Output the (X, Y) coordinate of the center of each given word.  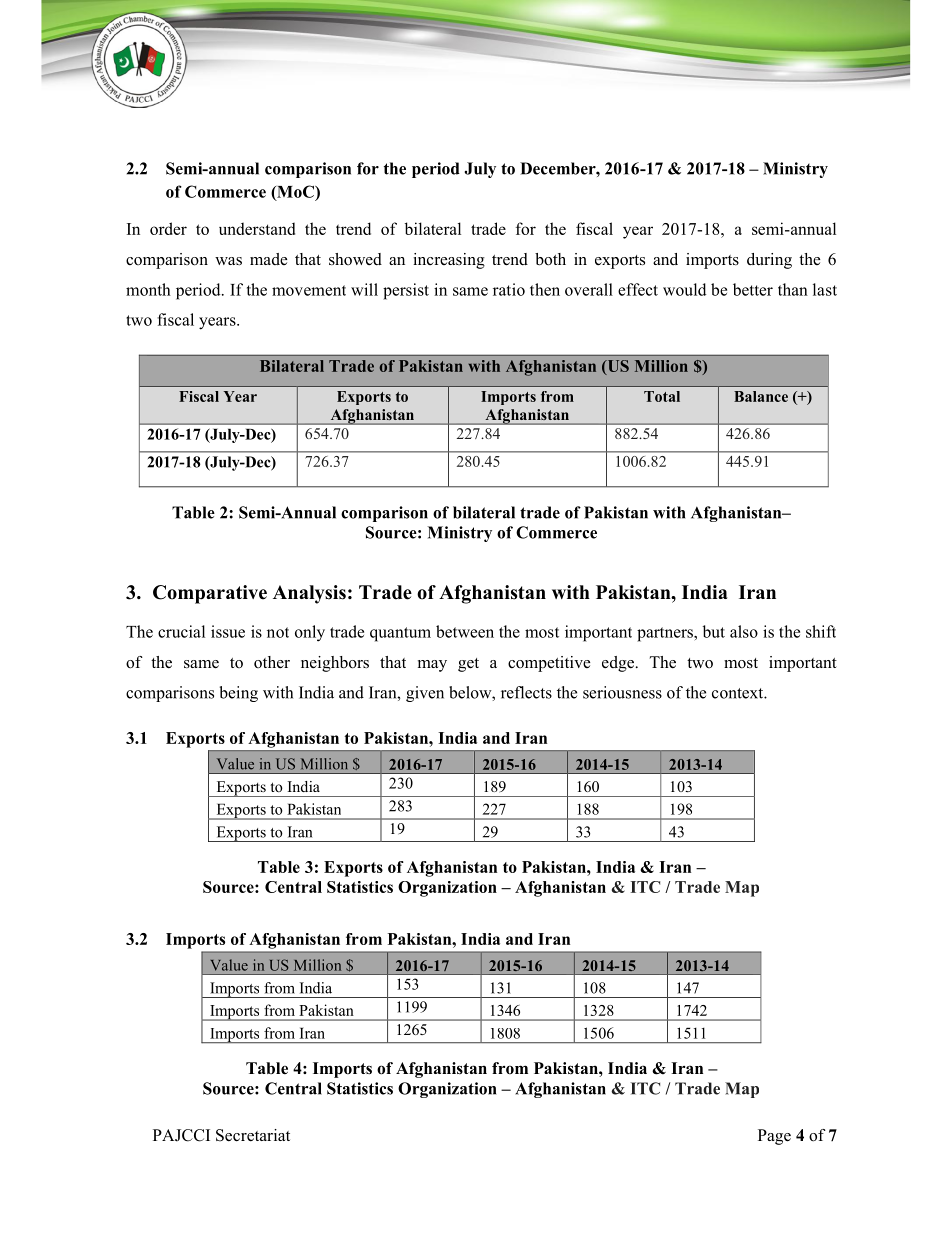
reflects (526, 692)
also (744, 631)
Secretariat (253, 1135)
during (769, 261)
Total (662, 396)
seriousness (622, 692)
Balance (761, 396)
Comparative (210, 594)
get (468, 665)
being (239, 694)
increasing (449, 261)
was (228, 261)
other (272, 662)
